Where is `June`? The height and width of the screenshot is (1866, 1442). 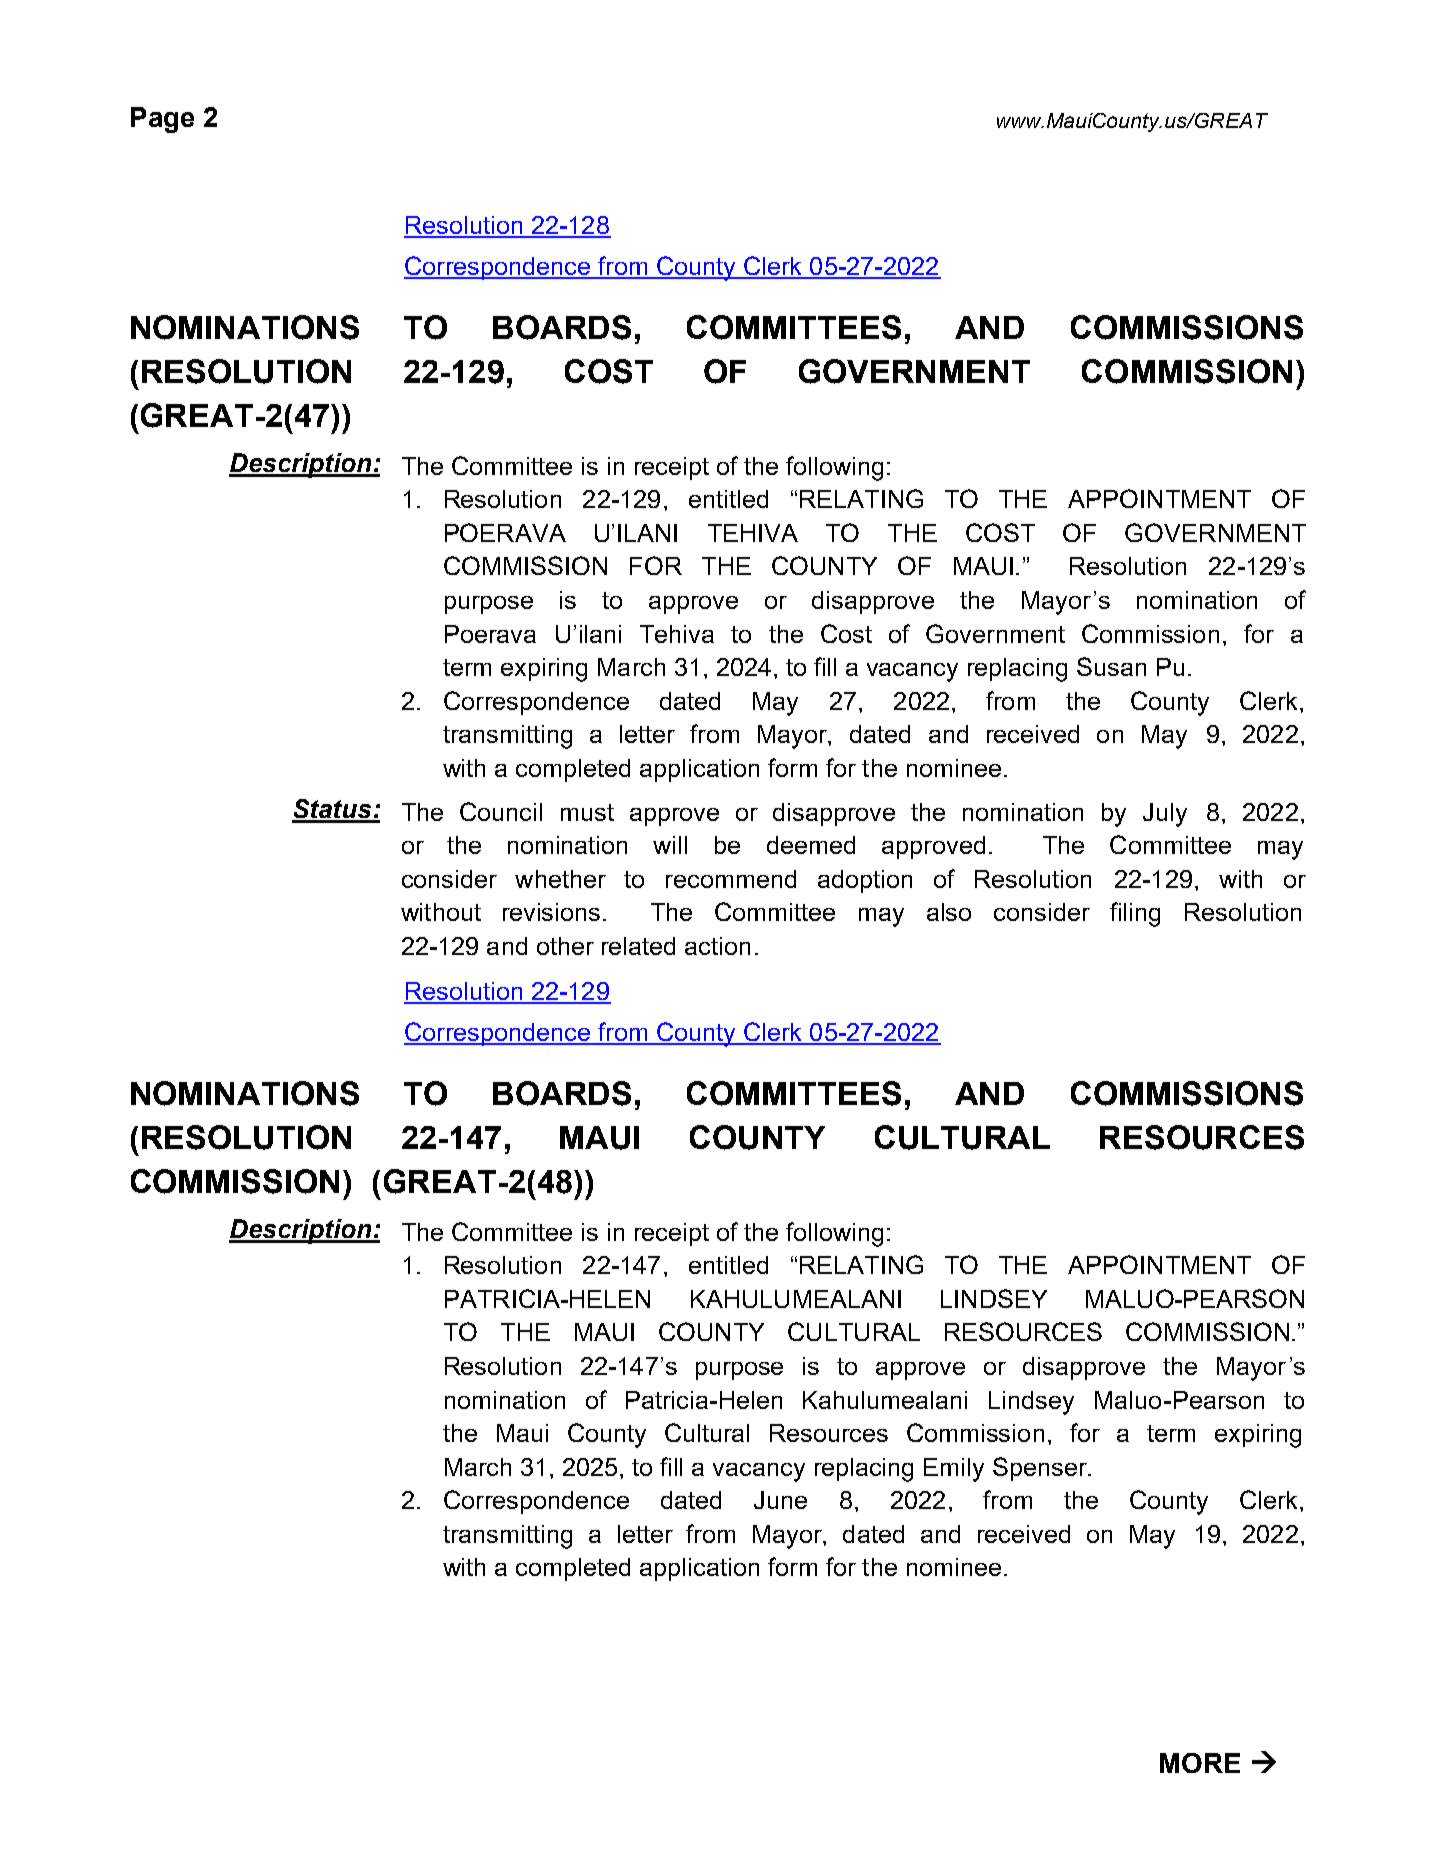 June is located at coordinates (780, 1500).
